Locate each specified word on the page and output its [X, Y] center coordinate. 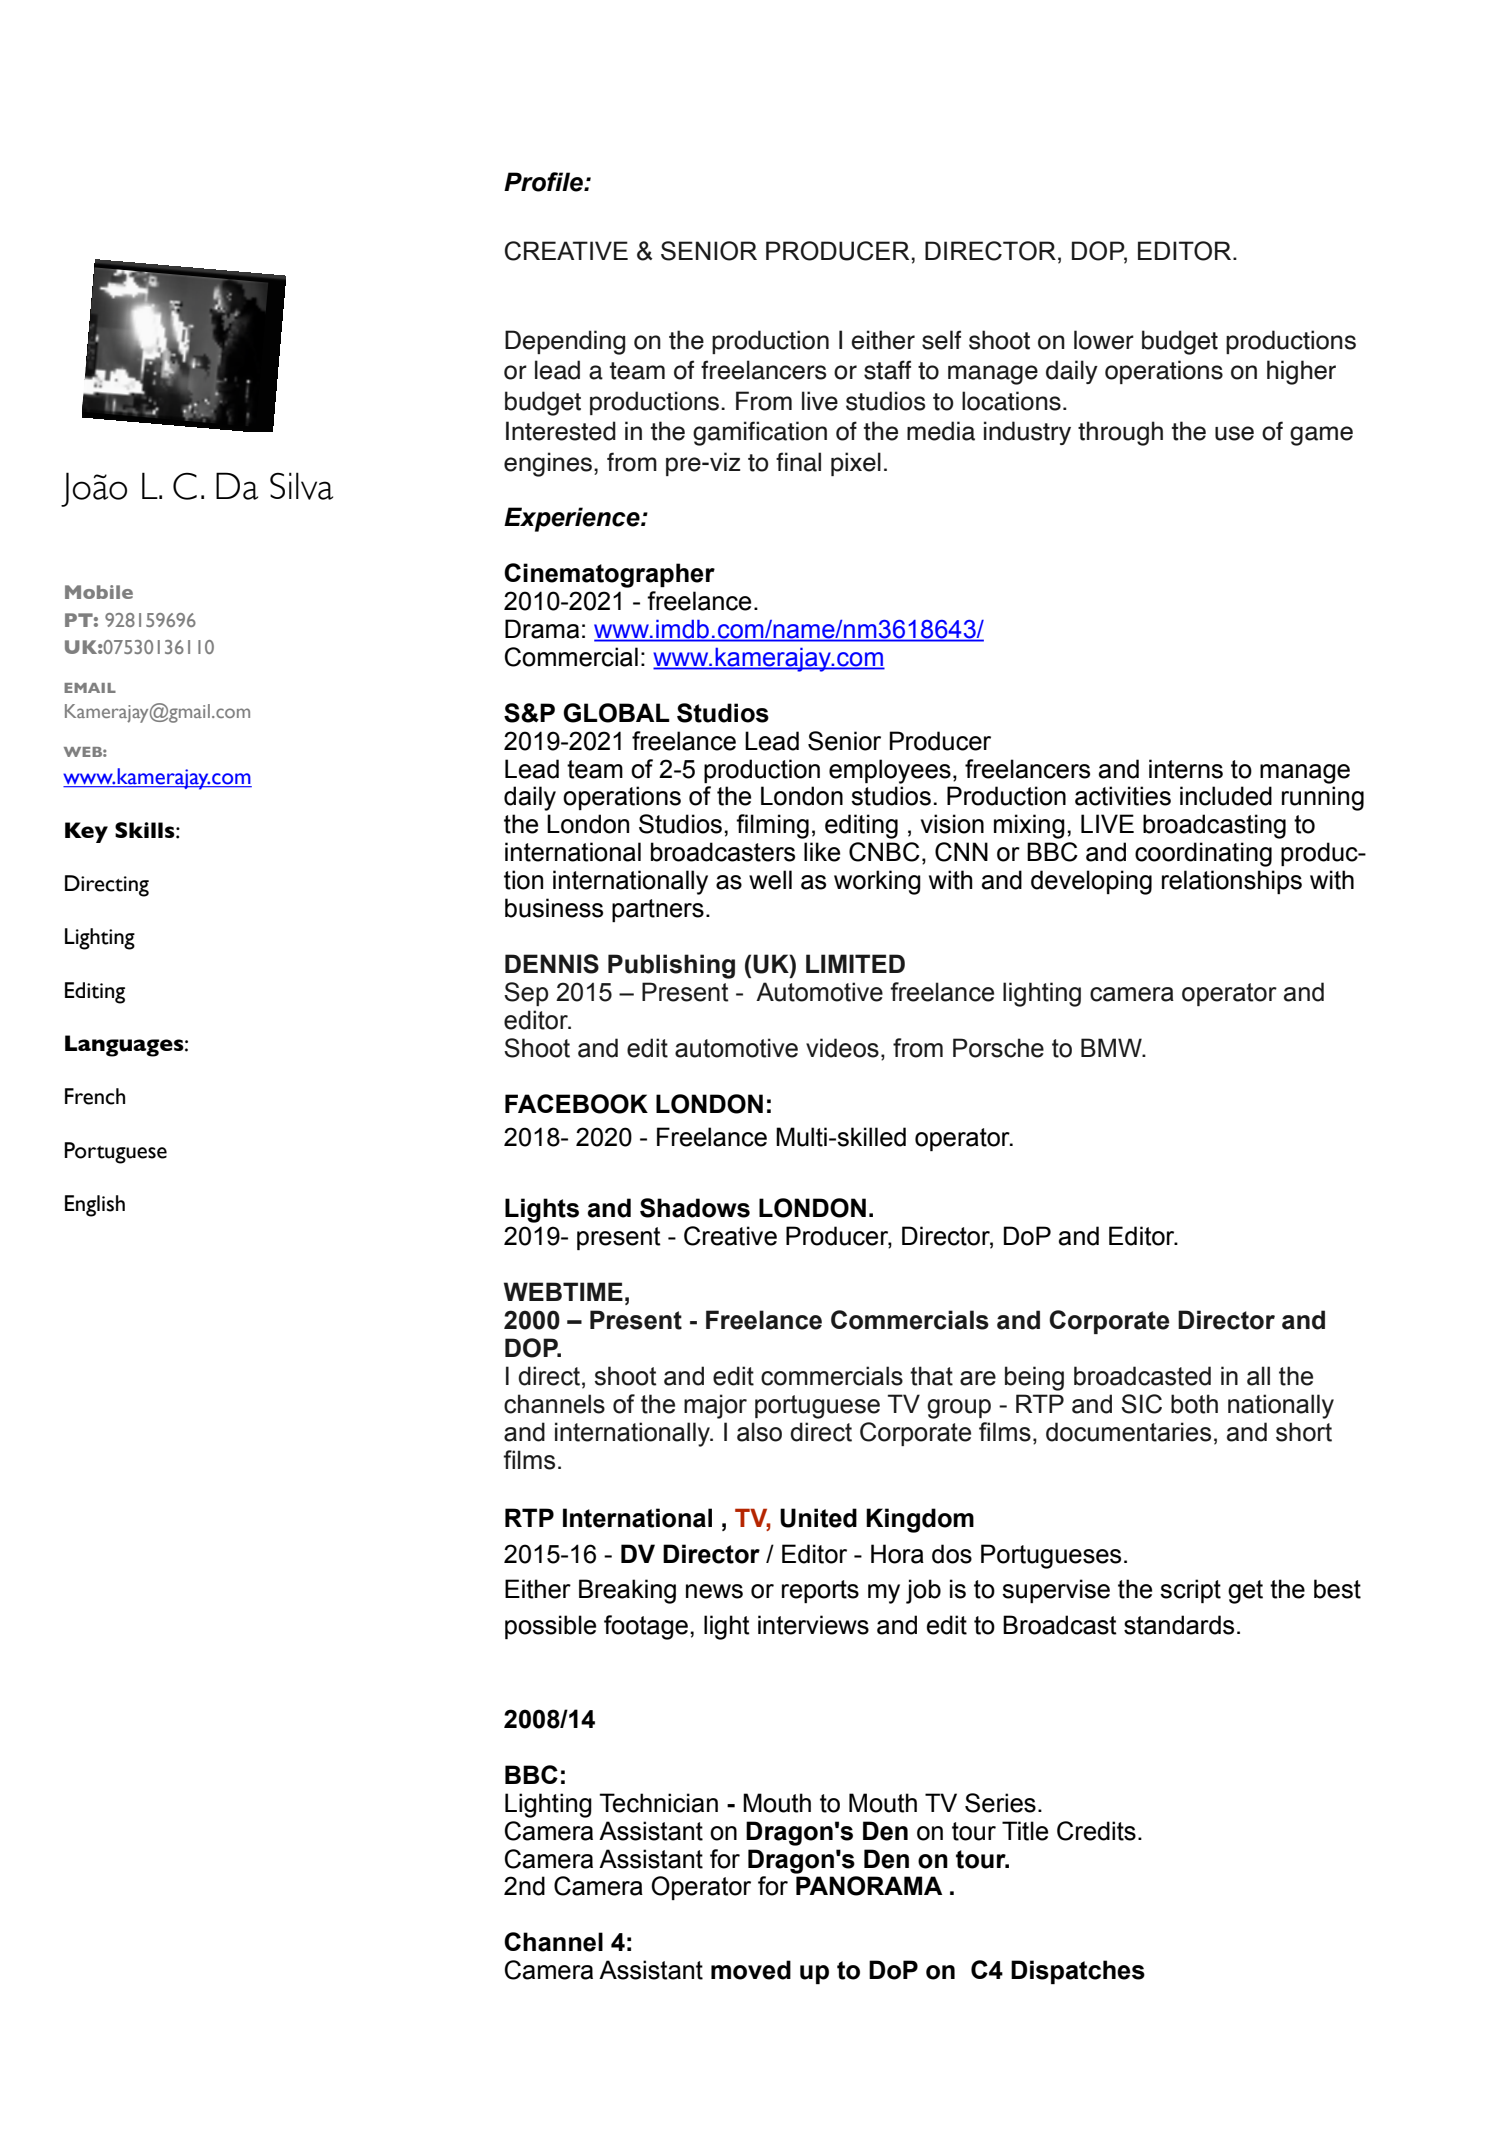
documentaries [1128, 1432]
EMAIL [90, 688]
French [95, 1096]
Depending [565, 342]
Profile [544, 182]
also [759, 1432]
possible [550, 1627]
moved [751, 1970]
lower [1104, 340]
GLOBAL [616, 713]
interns [1186, 769]
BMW [1112, 1047]
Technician [658, 1803]
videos [842, 1048]
